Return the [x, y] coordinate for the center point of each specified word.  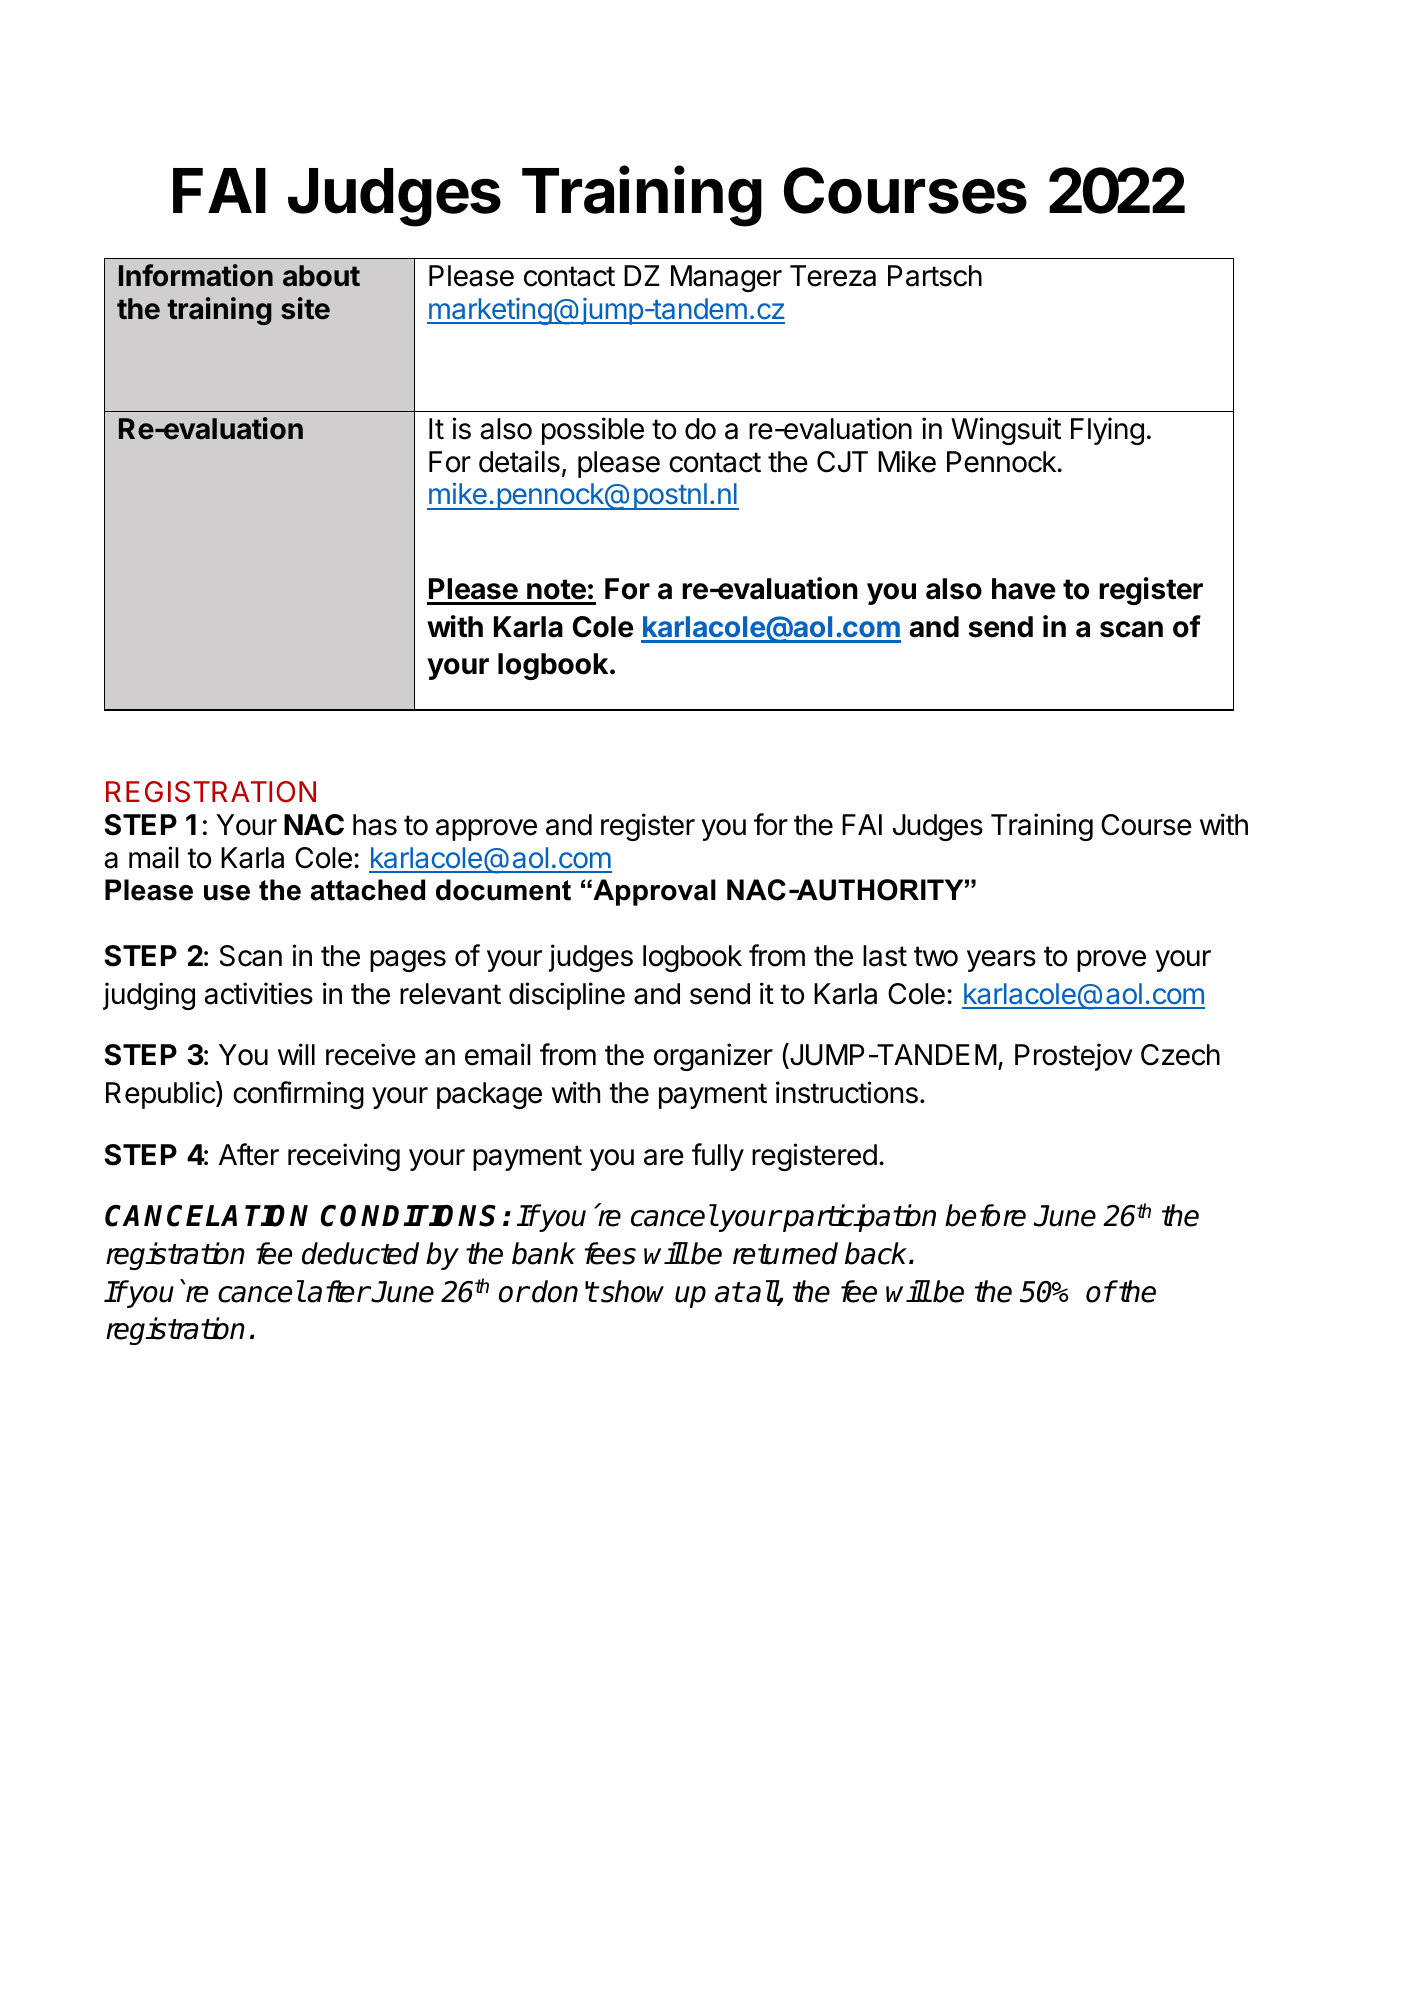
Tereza [833, 276]
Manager [726, 278]
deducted [360, 1253]
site [305, 308]
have [1023, 589]
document [503, 890]
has [375, 825]
